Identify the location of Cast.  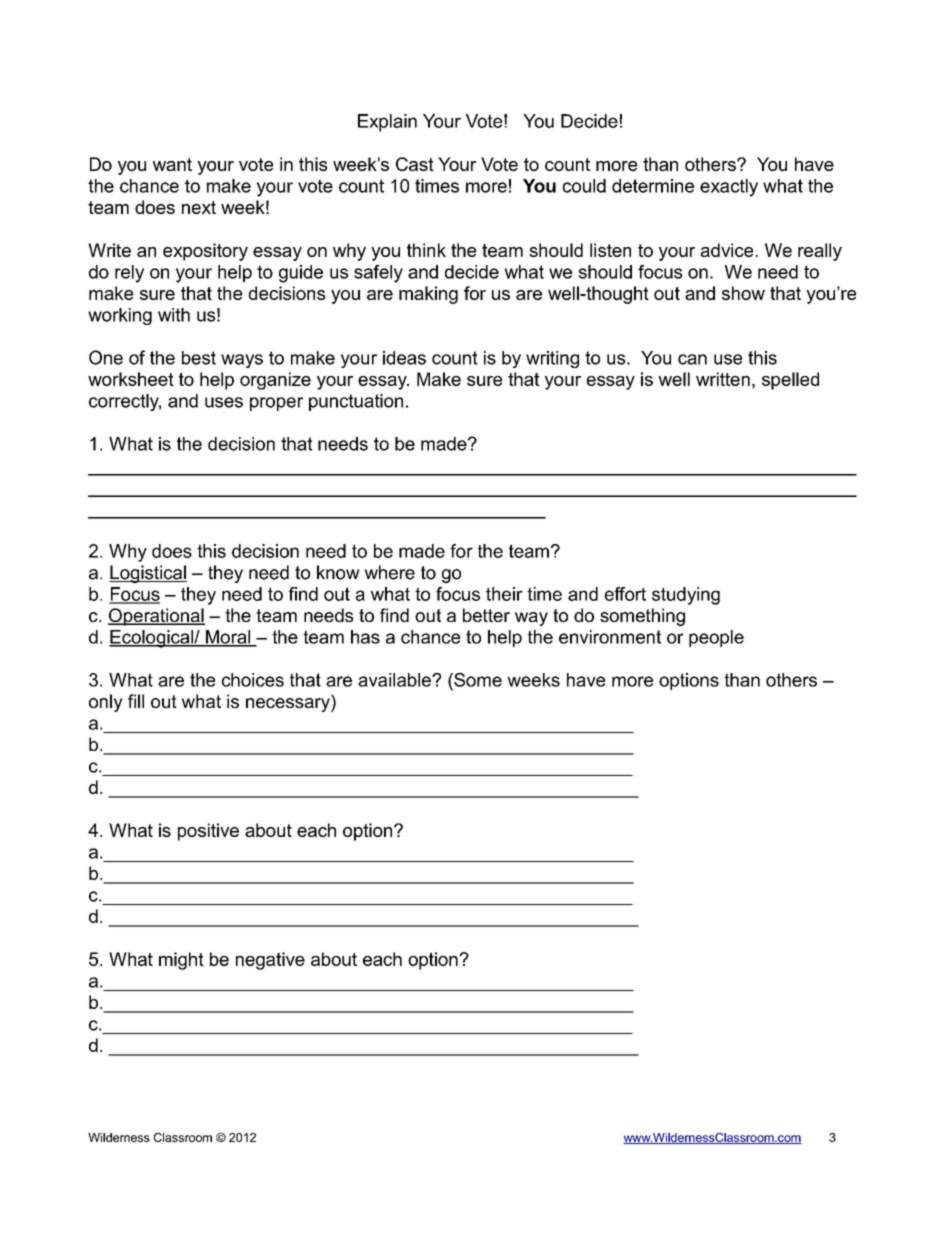
(415, 164).
